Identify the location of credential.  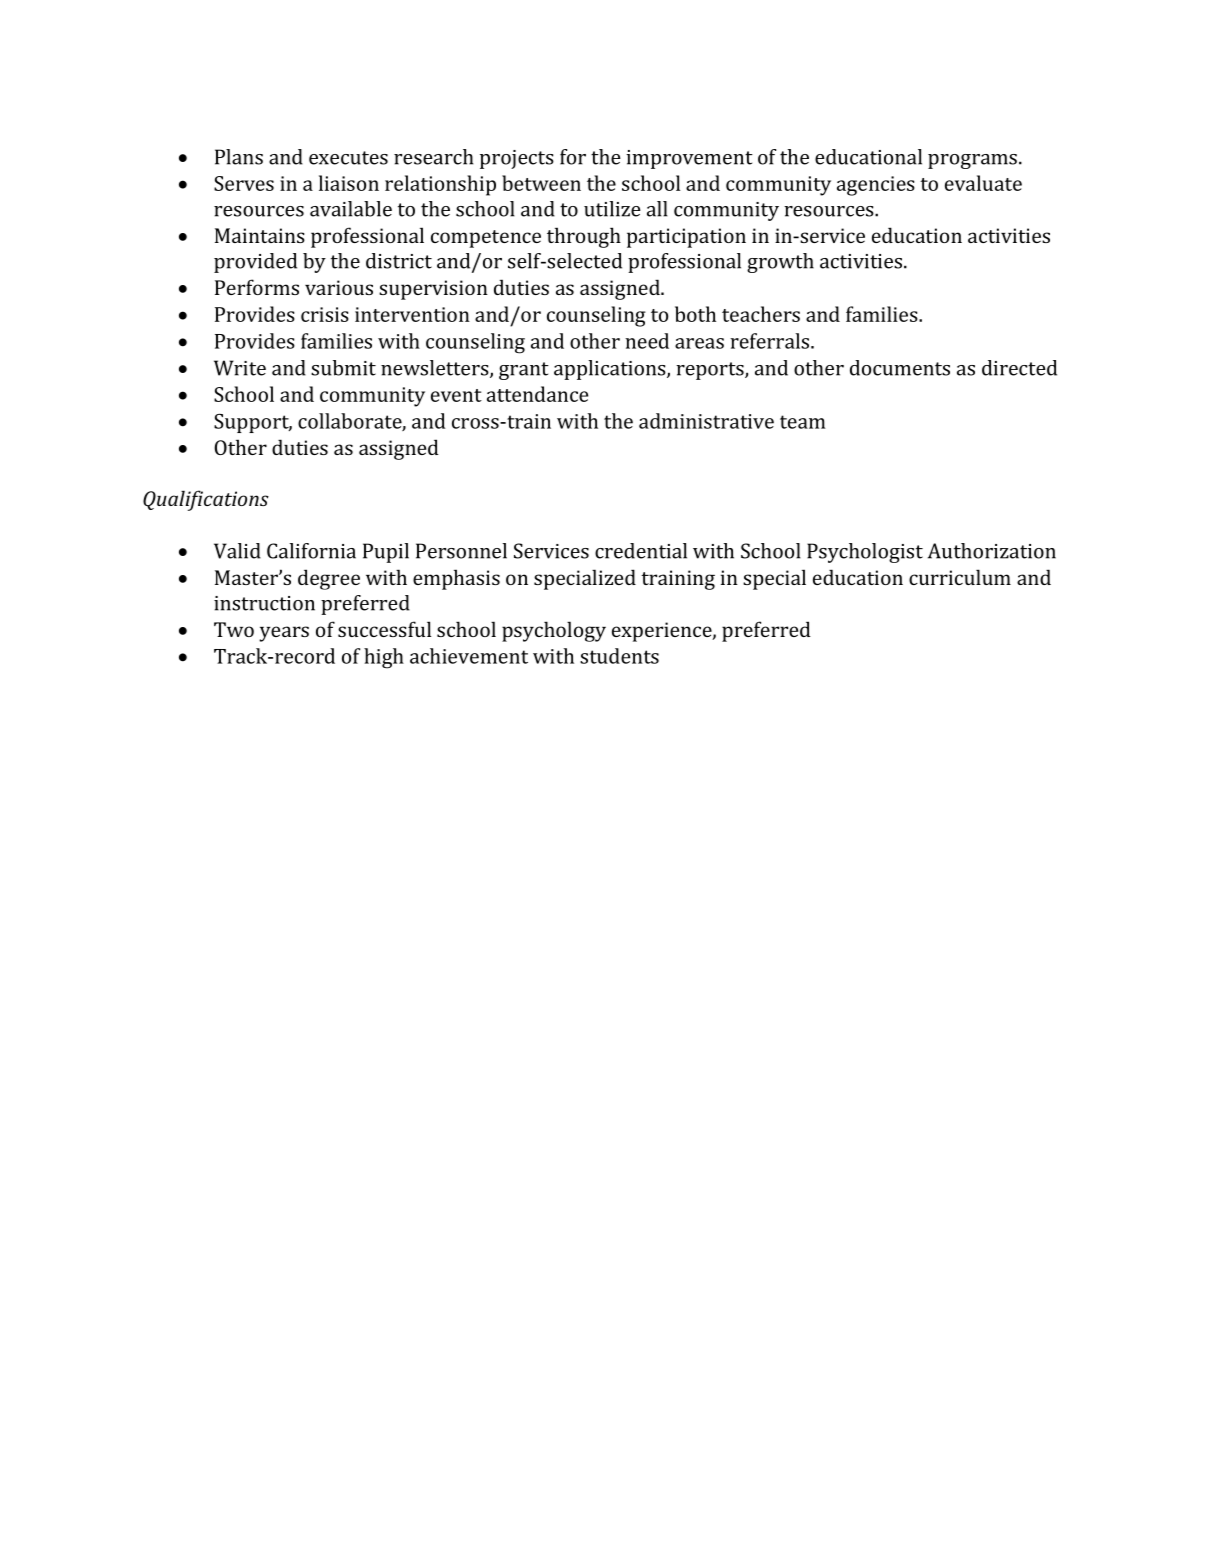
(641, 551).
